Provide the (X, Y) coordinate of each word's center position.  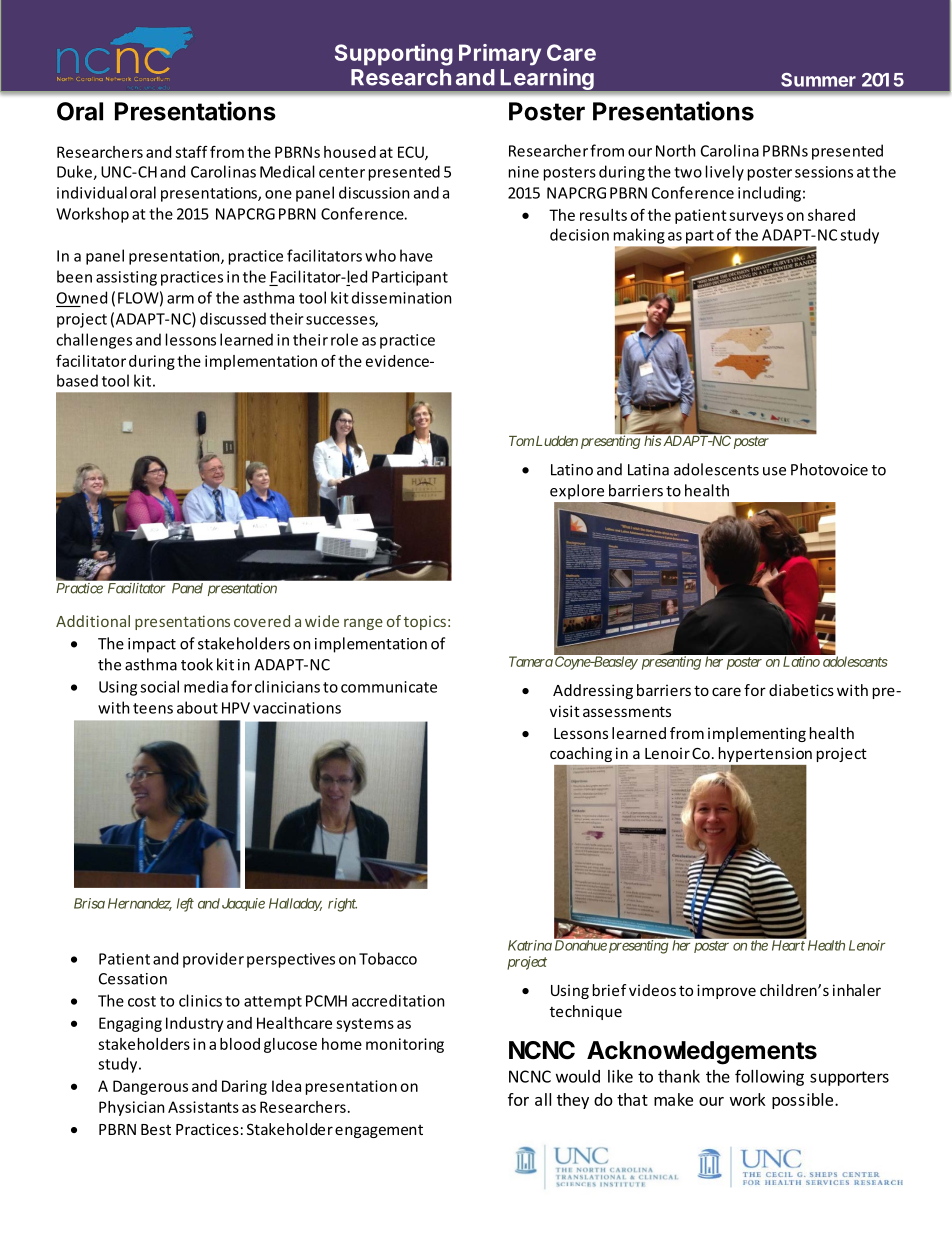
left (185, 905)
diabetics (801, 690)
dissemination (401, 297)
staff (191, 152)
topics (425, 623)
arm (180, 299)
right (342, 905)
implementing (757, 734)
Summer (818, 80)
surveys (756, 218)
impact (152, 645)
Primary (500, 55)
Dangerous (150, 1087)
